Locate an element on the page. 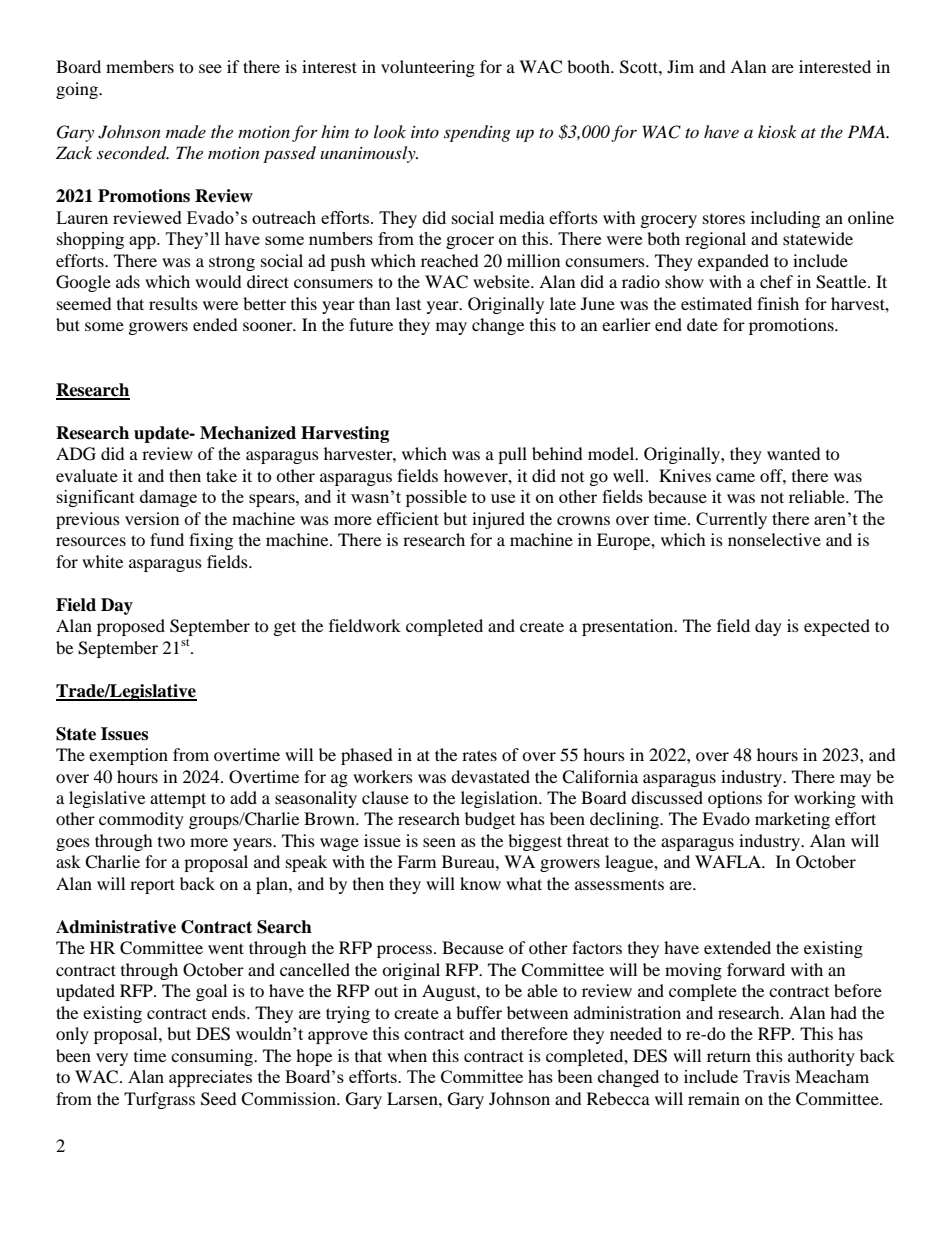 Image resolution: width=952 pixels, height=1233 pixels. Jim is located at coordinates (680, 66).
